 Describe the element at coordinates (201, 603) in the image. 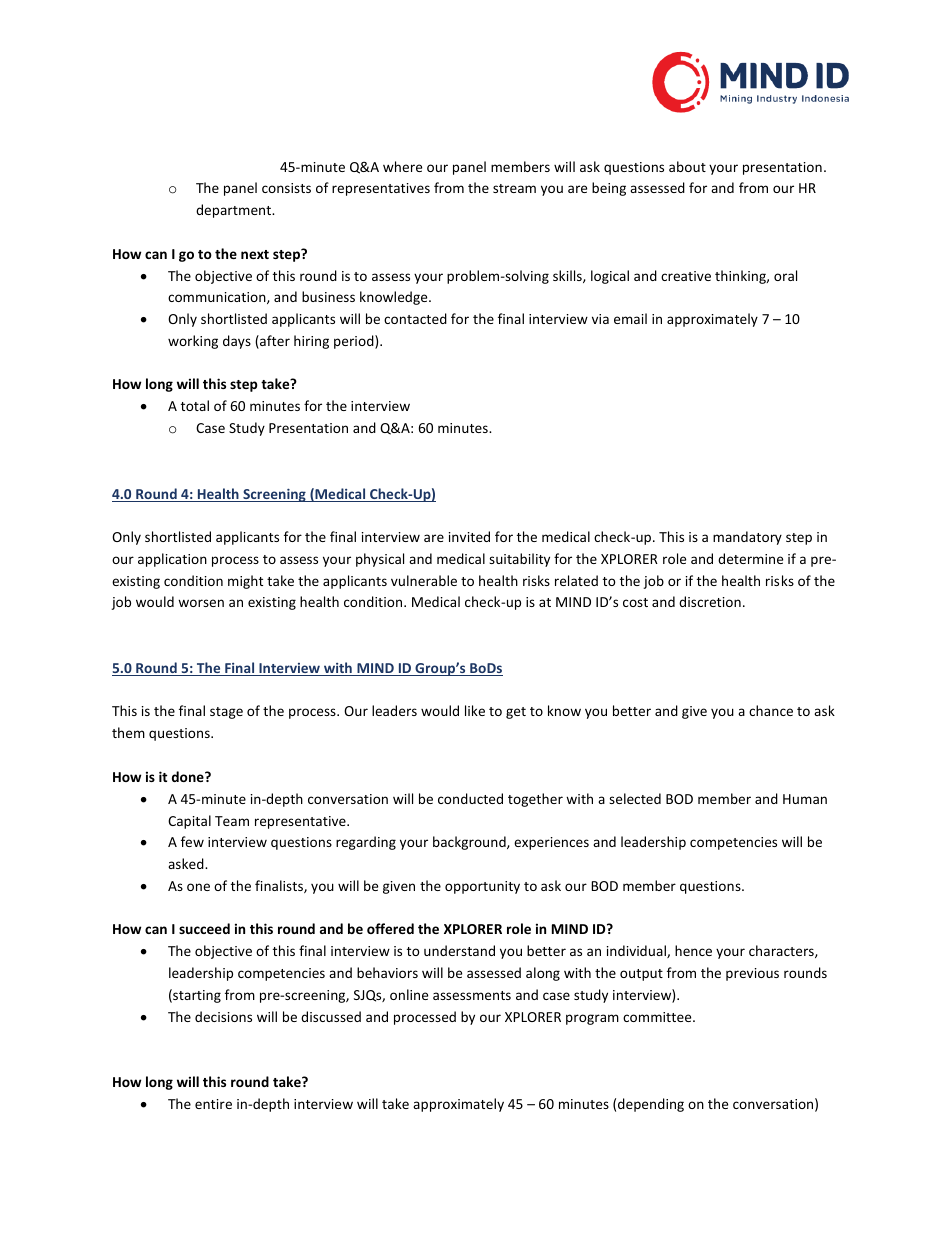

I see `worsen` at that location.
